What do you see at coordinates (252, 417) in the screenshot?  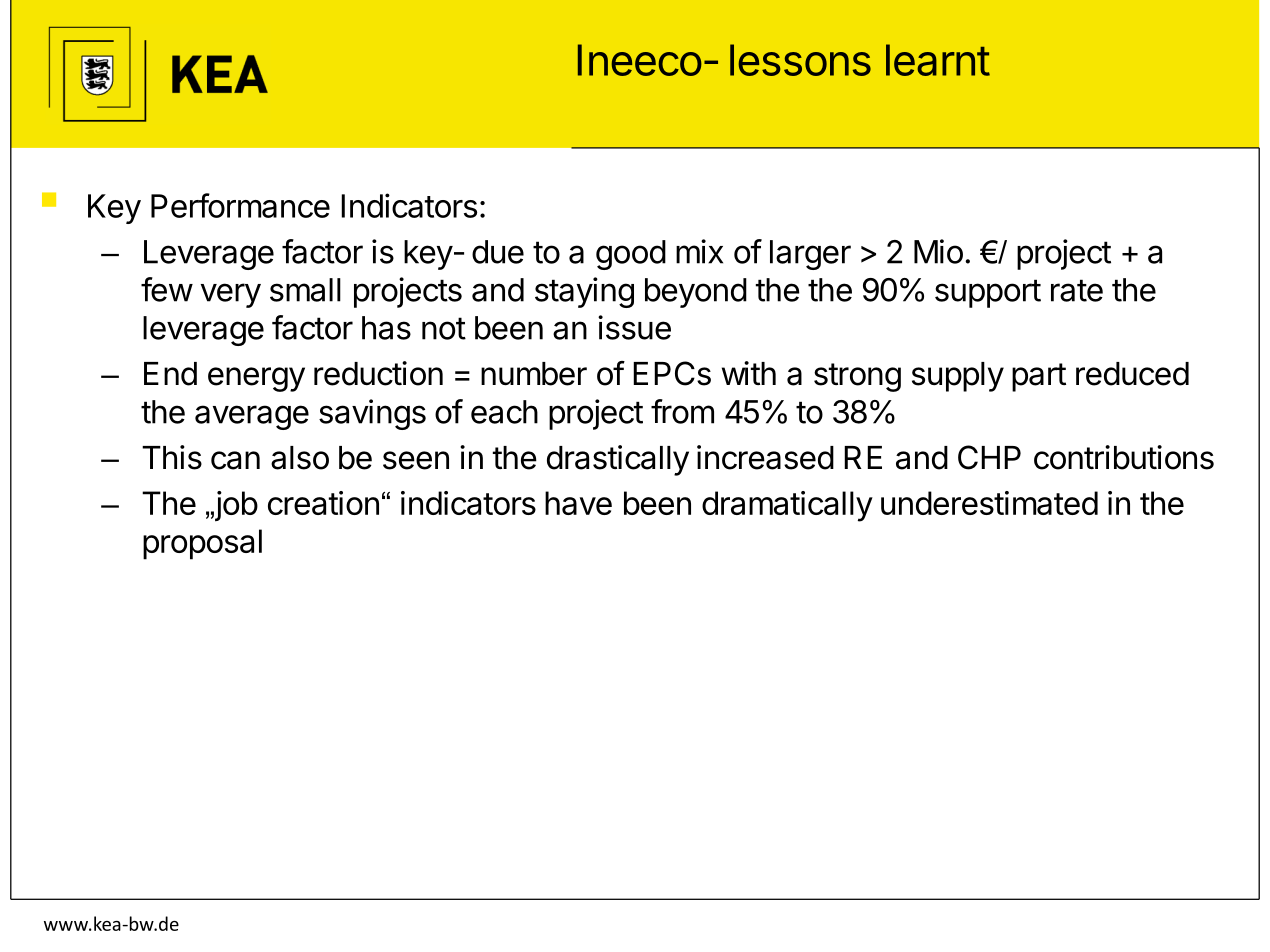 I see `average` at bounding box center [252, 417].
